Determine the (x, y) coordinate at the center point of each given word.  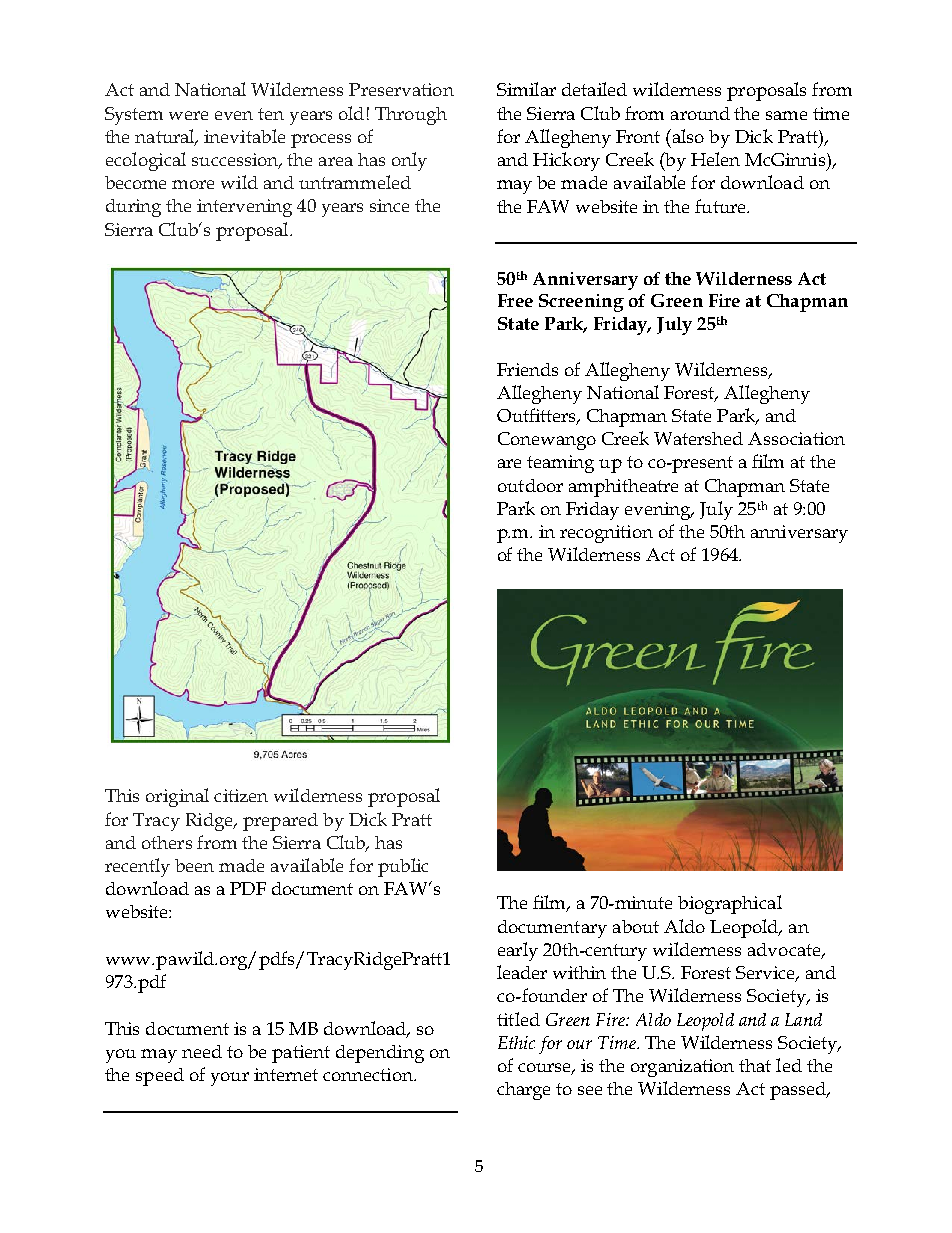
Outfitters (538, 416)
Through (411, 116)
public (403, 867)
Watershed (698, 438)
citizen (241, 795)
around (700, 113)
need (202, 1051)
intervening (244, 208)
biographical (730, 904)
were (188, 115)
